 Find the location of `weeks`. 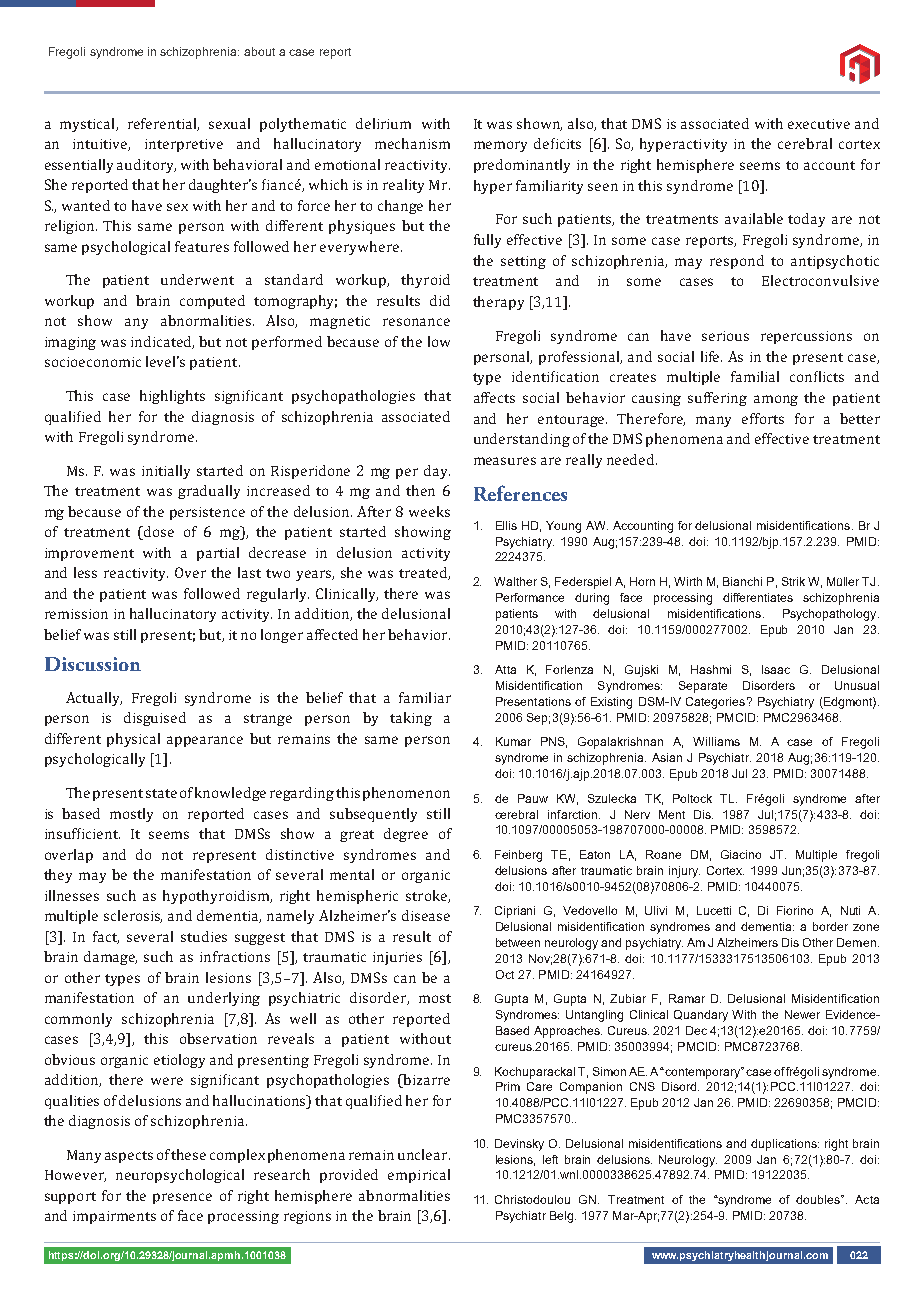

weeks is located at coordinates (429, 511).
